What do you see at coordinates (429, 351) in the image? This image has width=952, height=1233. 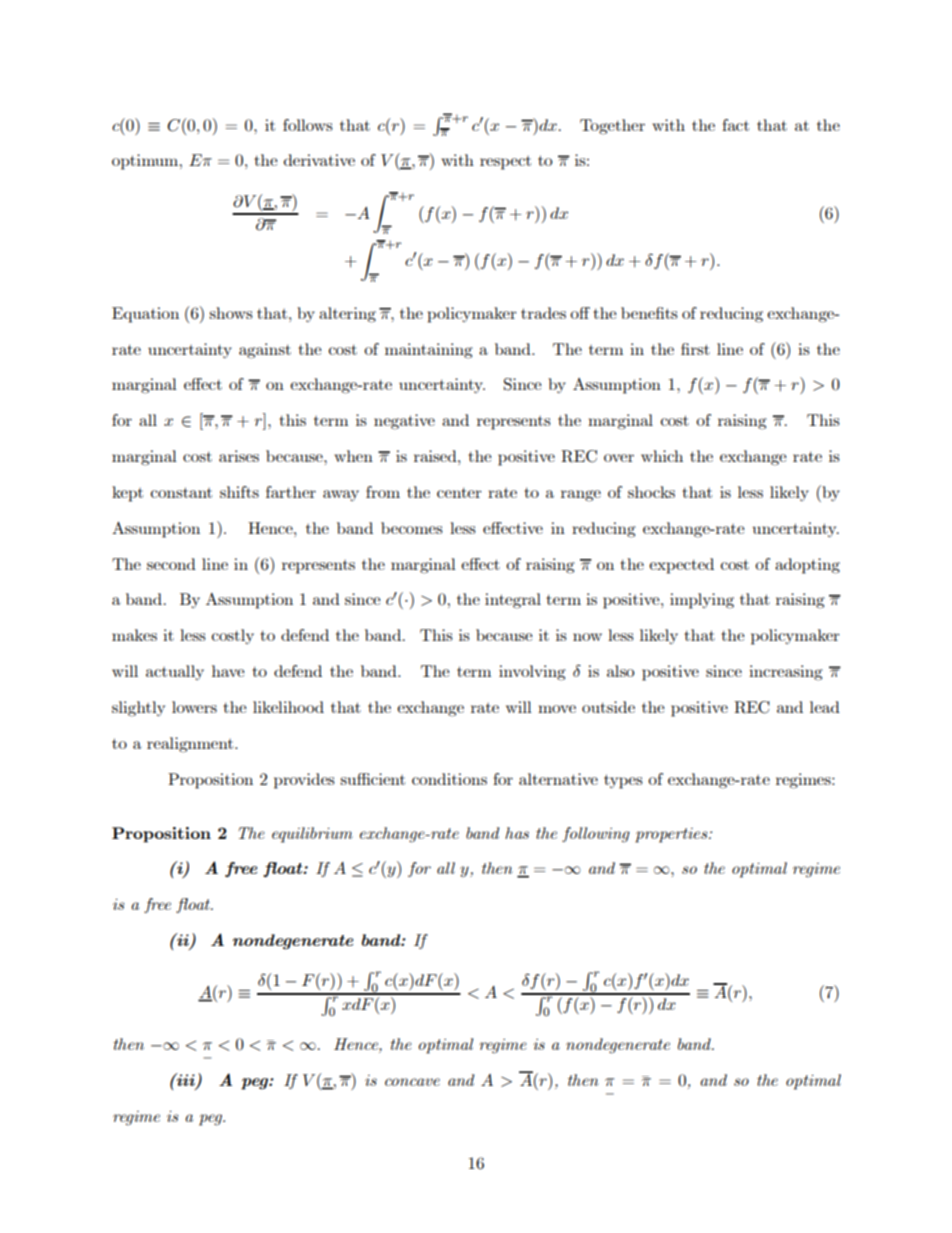 I see `maintaining` at bounding box center [429, 351].
